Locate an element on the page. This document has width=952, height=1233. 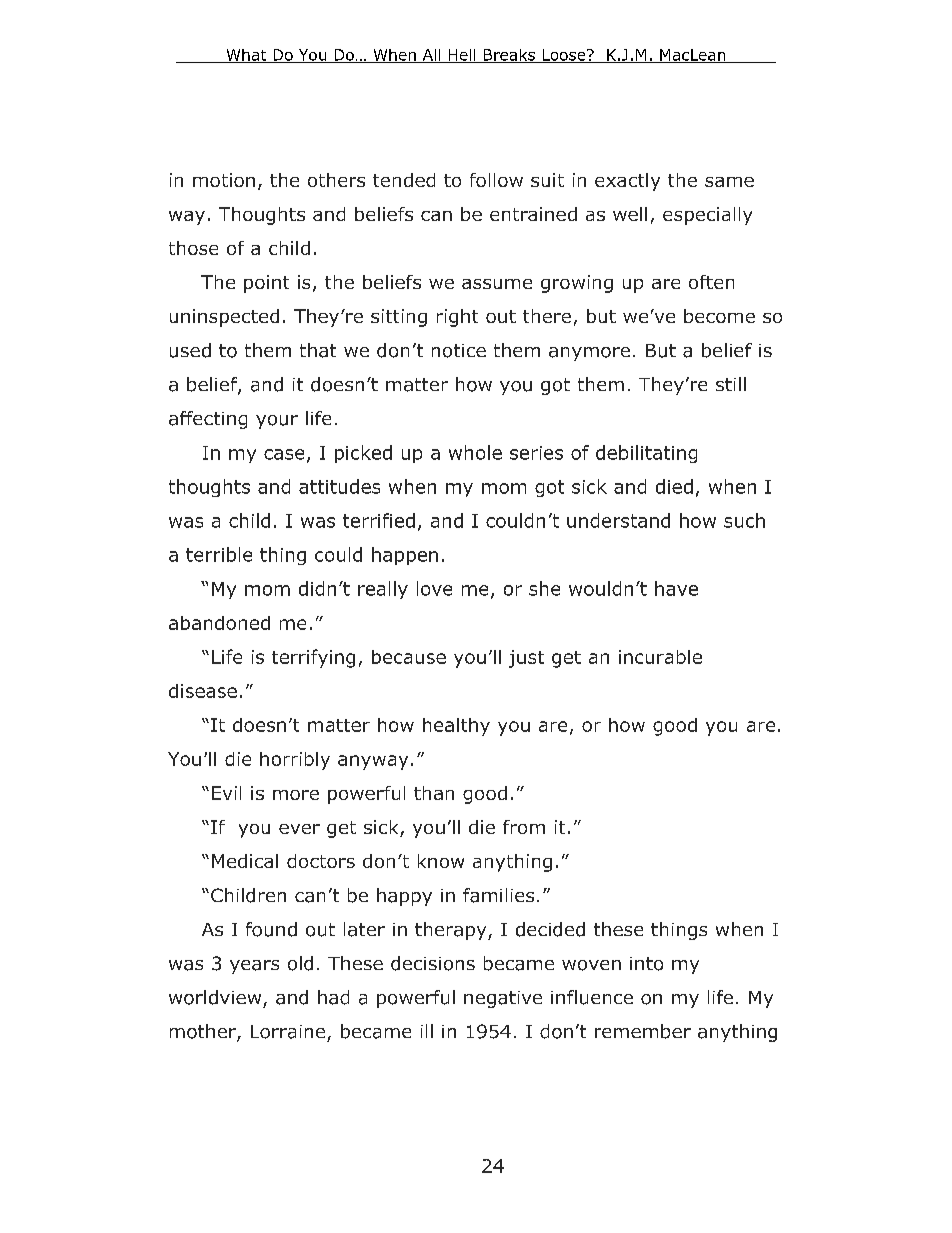
years is located at coordinates (254, 967).
